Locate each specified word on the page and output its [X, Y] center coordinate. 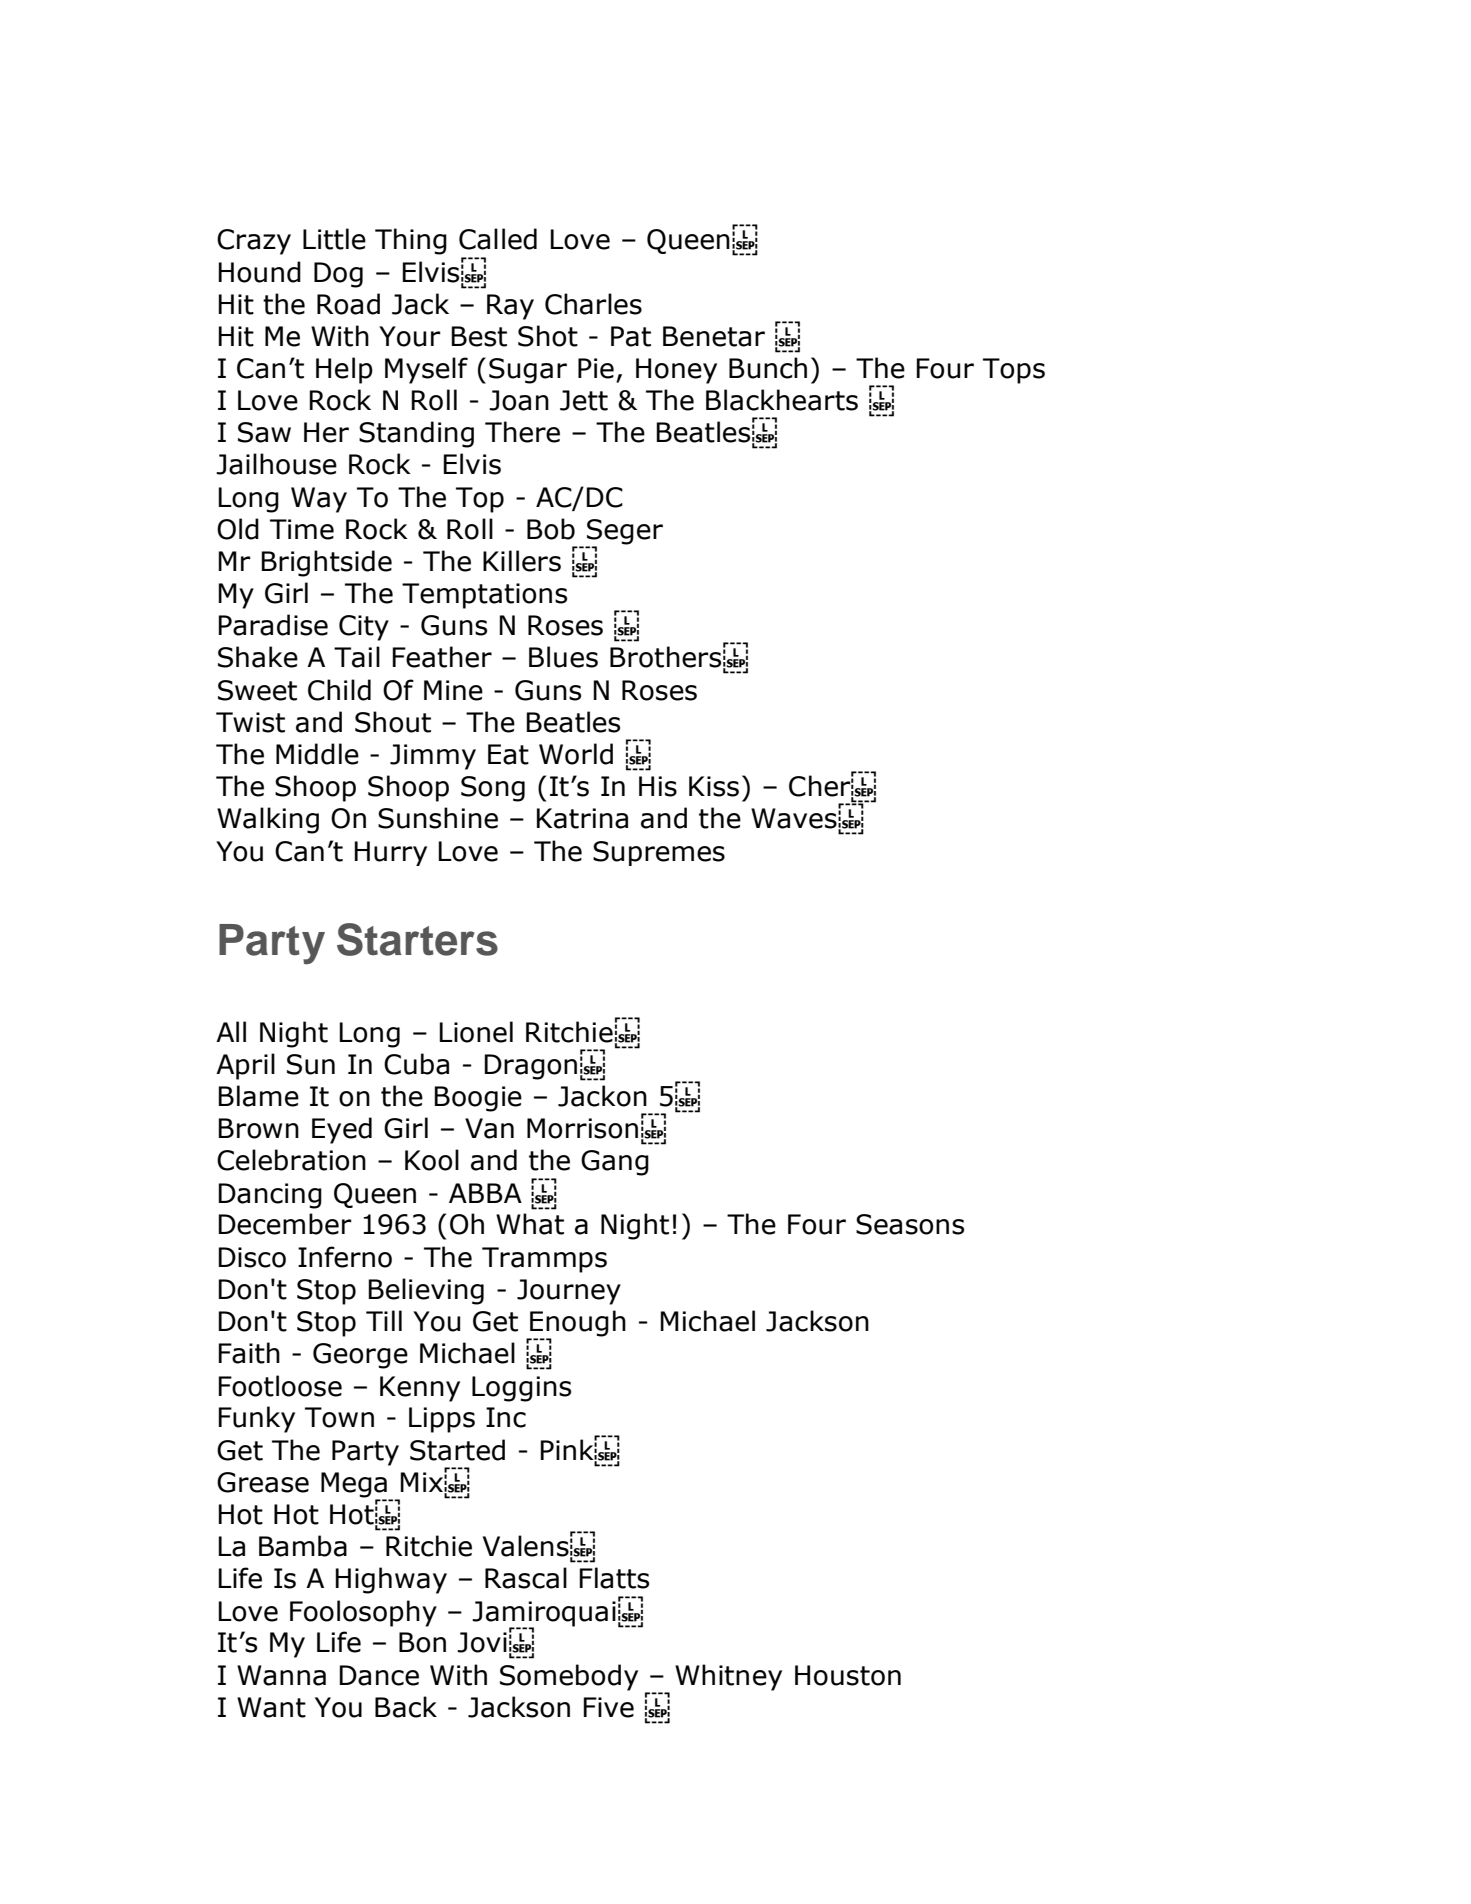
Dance [379, 1675]
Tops [1014, 371]
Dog [338, 275]
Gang [615, 1163]
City [364, 628]
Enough [577, 1324]
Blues [563, 657]
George [360, 1356]
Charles [593, 304]
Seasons [910, 1224]
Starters [417, 939]
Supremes [659, 853]
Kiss [714, 786]
